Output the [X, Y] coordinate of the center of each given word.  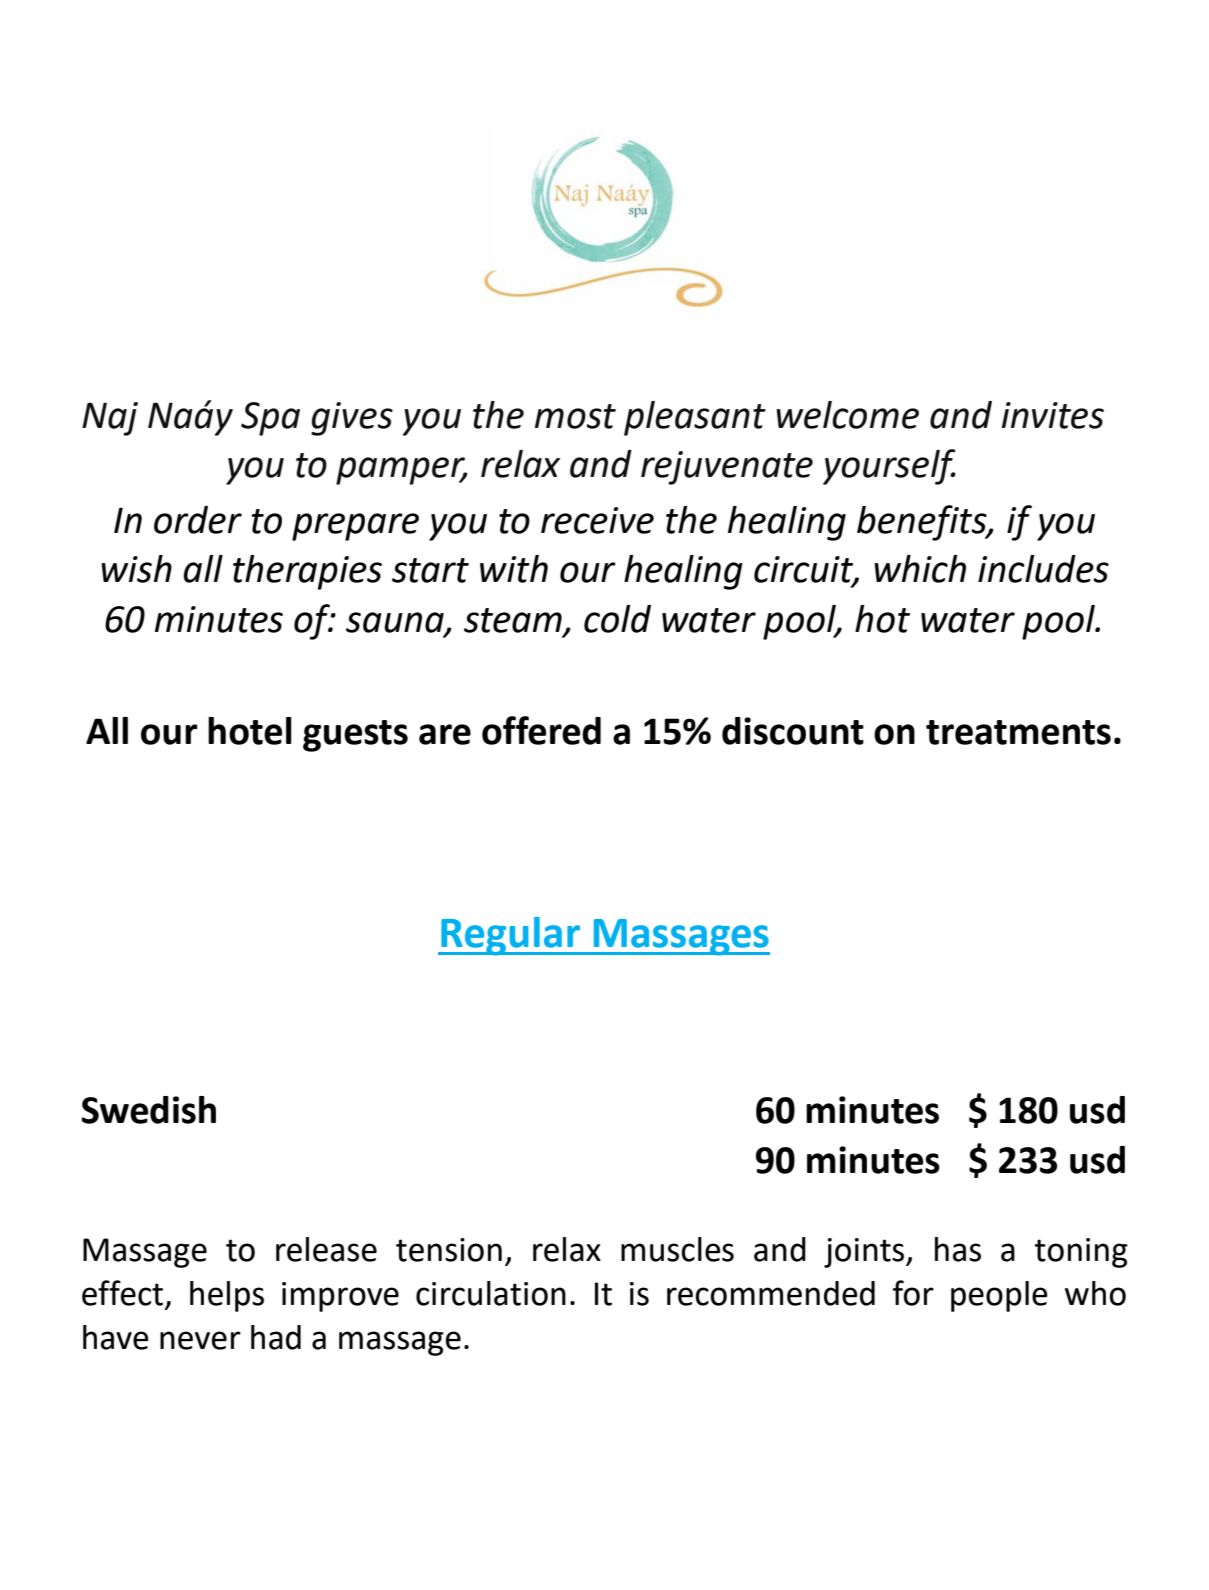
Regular [511, 936]
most [575, 416]
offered [541, 730]
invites [1053, 415]
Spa [270, 419]
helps [227, 1296]
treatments [1018, 732]
